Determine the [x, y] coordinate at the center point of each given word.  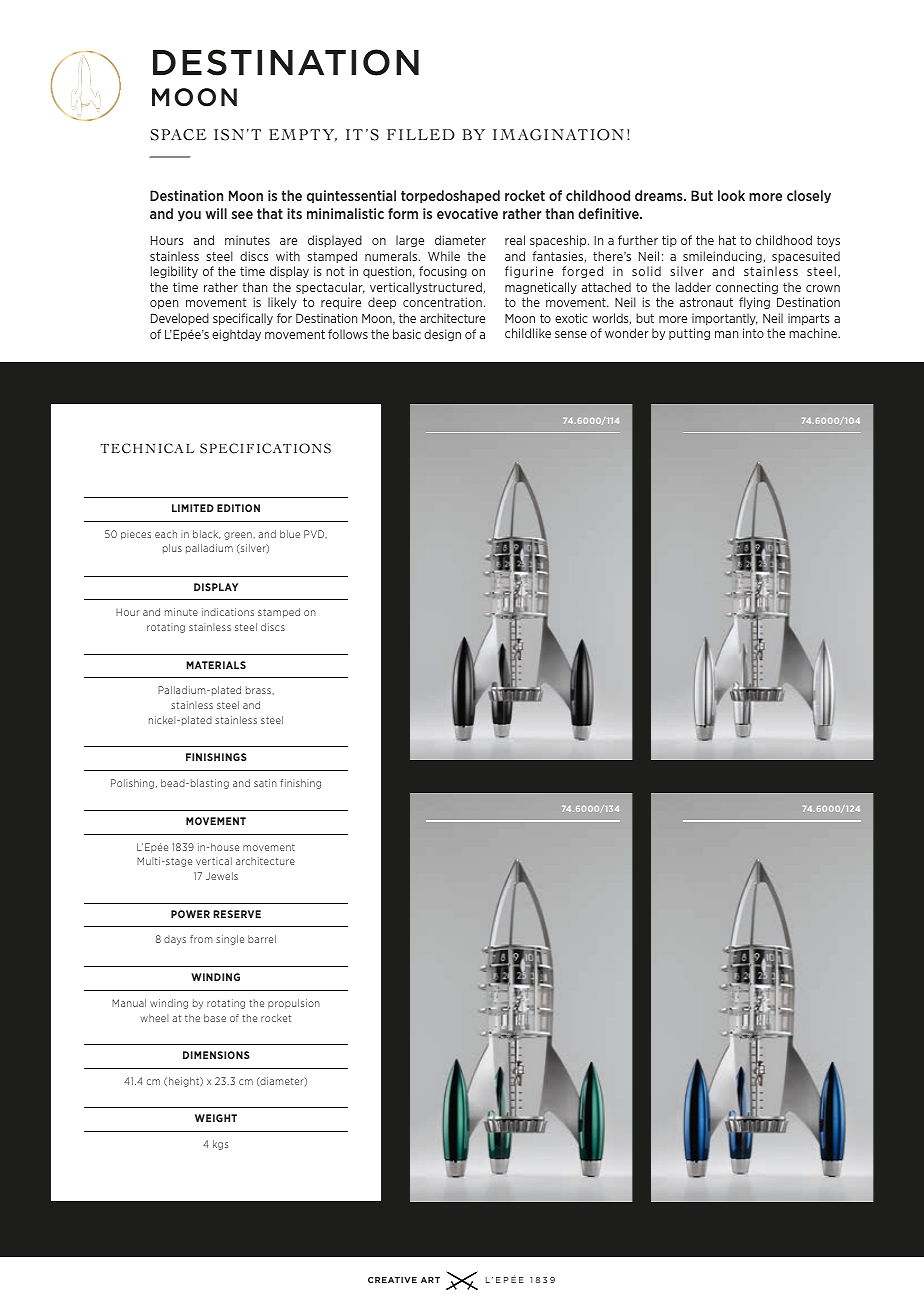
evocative [467, 213]
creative [392, 1280]
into [753, 333]
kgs [221, 1145]
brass [259, 690]
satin [265, 783]
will [216, 213]
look [731, 195]
